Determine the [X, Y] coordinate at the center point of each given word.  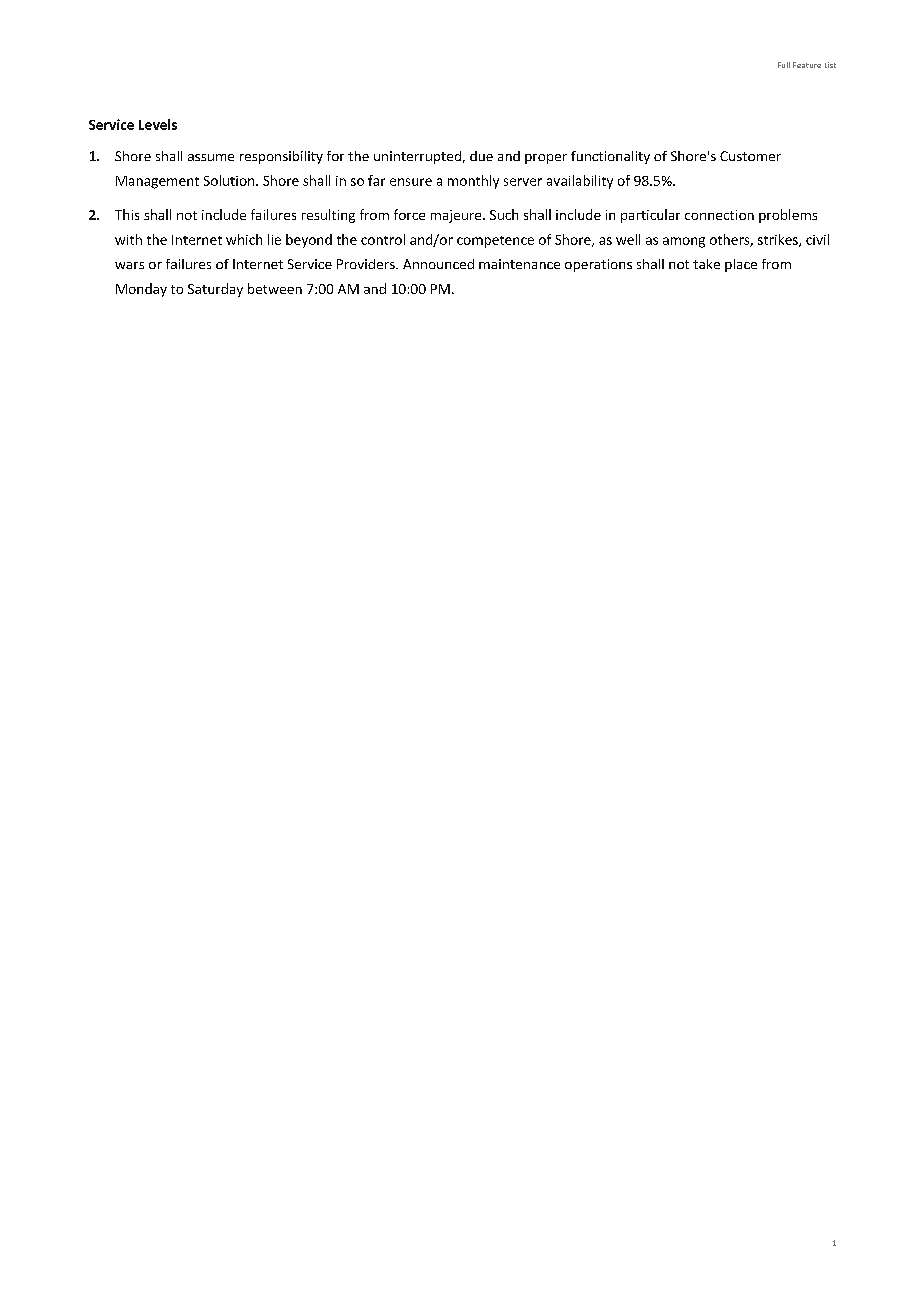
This [127, 214]
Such [504, 214]
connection [719, 215]
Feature [807, 65]
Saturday [215, 290]
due [481, 156]
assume [211, 157]
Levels [158, 124]
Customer [750, 156]
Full [784, 65]
